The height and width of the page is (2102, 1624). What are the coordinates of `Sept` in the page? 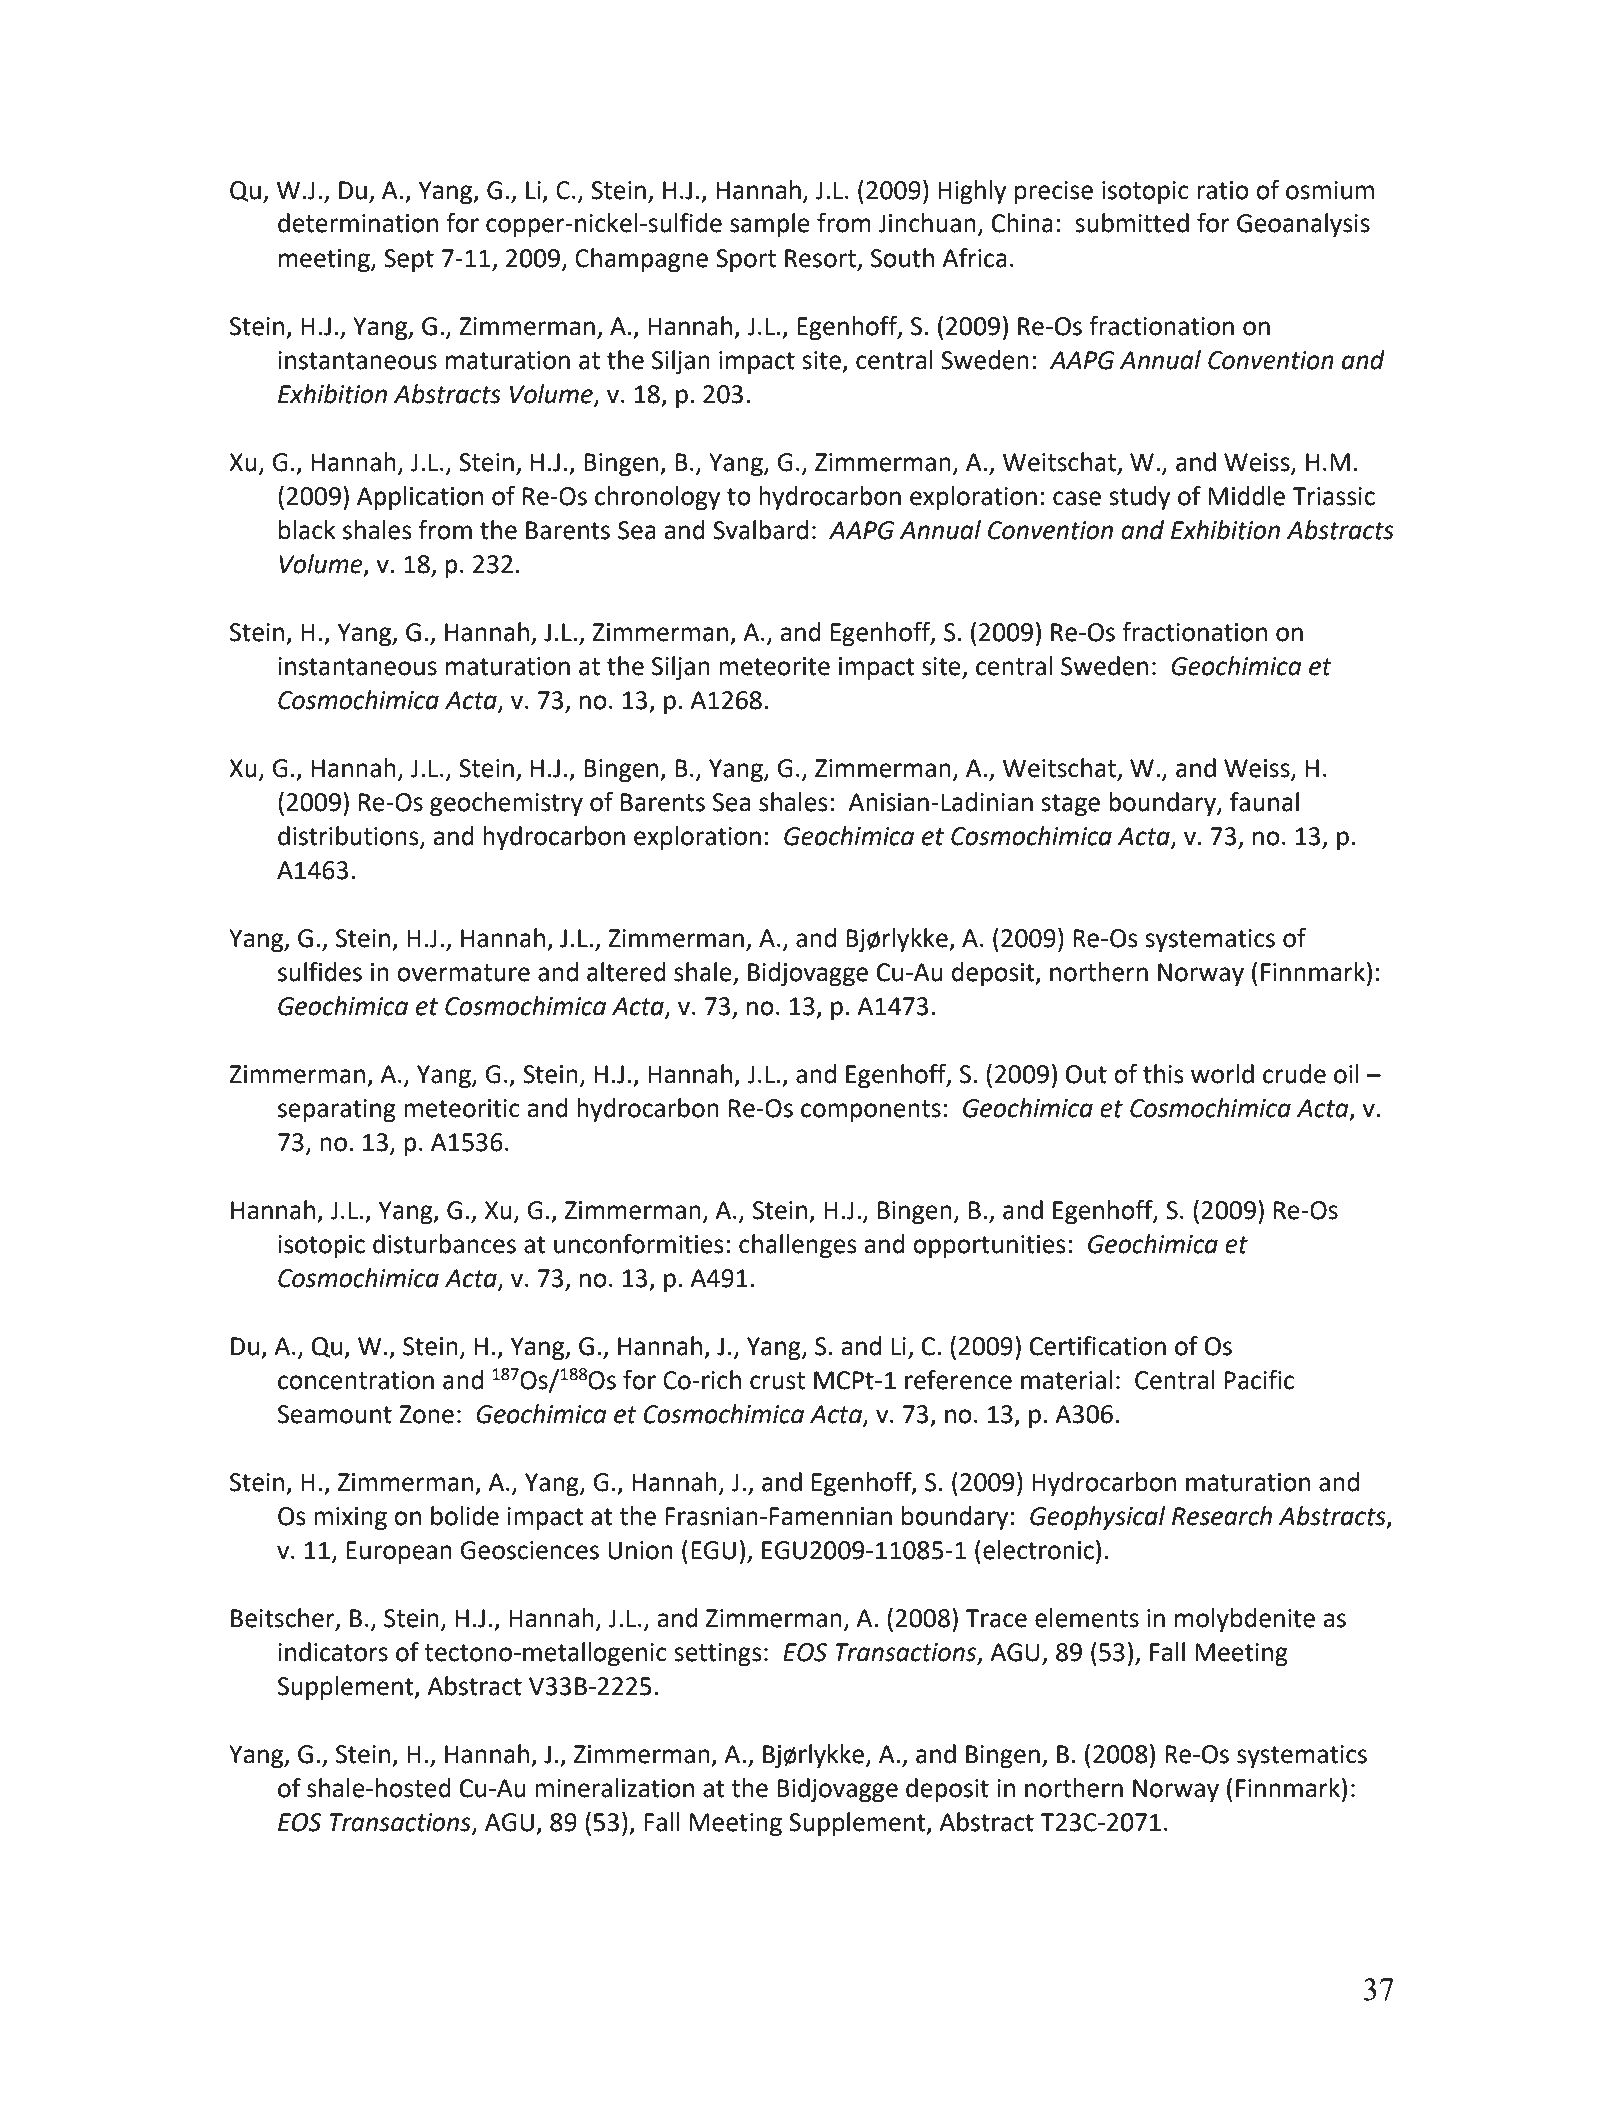 It's located at (409, 261).
